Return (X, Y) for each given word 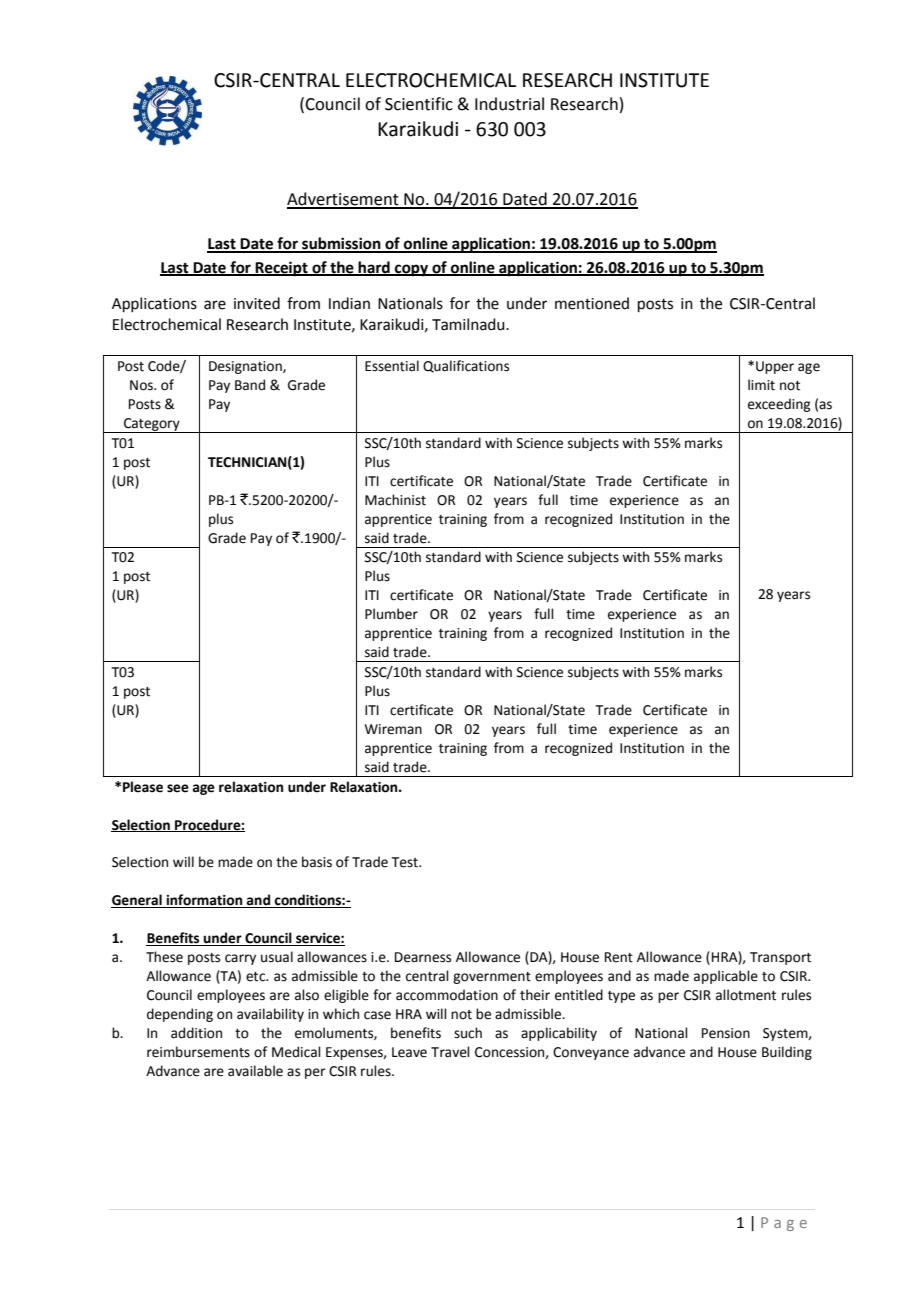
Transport (780, 958)
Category (152, 425)
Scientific (419, 104)
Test (406, 862)
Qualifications (466, 366)
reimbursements (198, 1052)
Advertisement (344, 200)
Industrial (509, 104)
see (178, 788)
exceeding (779, 405)
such (468, 1033)
